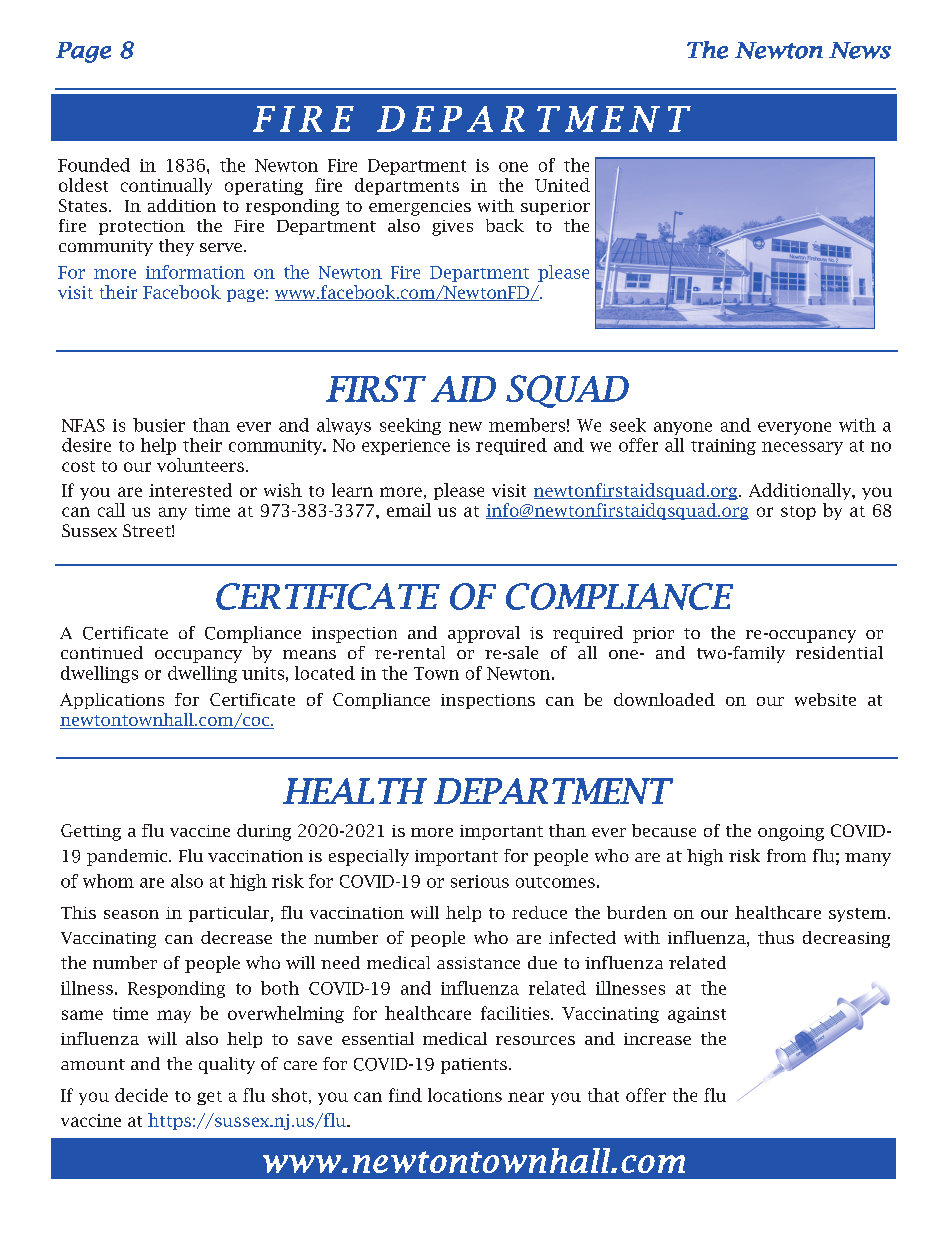 This screenshot has width=952, height=1233. What do you see at coordinates (94, 165) in the screenshot?
I see `Founded` at bounding box center [94, 165].
